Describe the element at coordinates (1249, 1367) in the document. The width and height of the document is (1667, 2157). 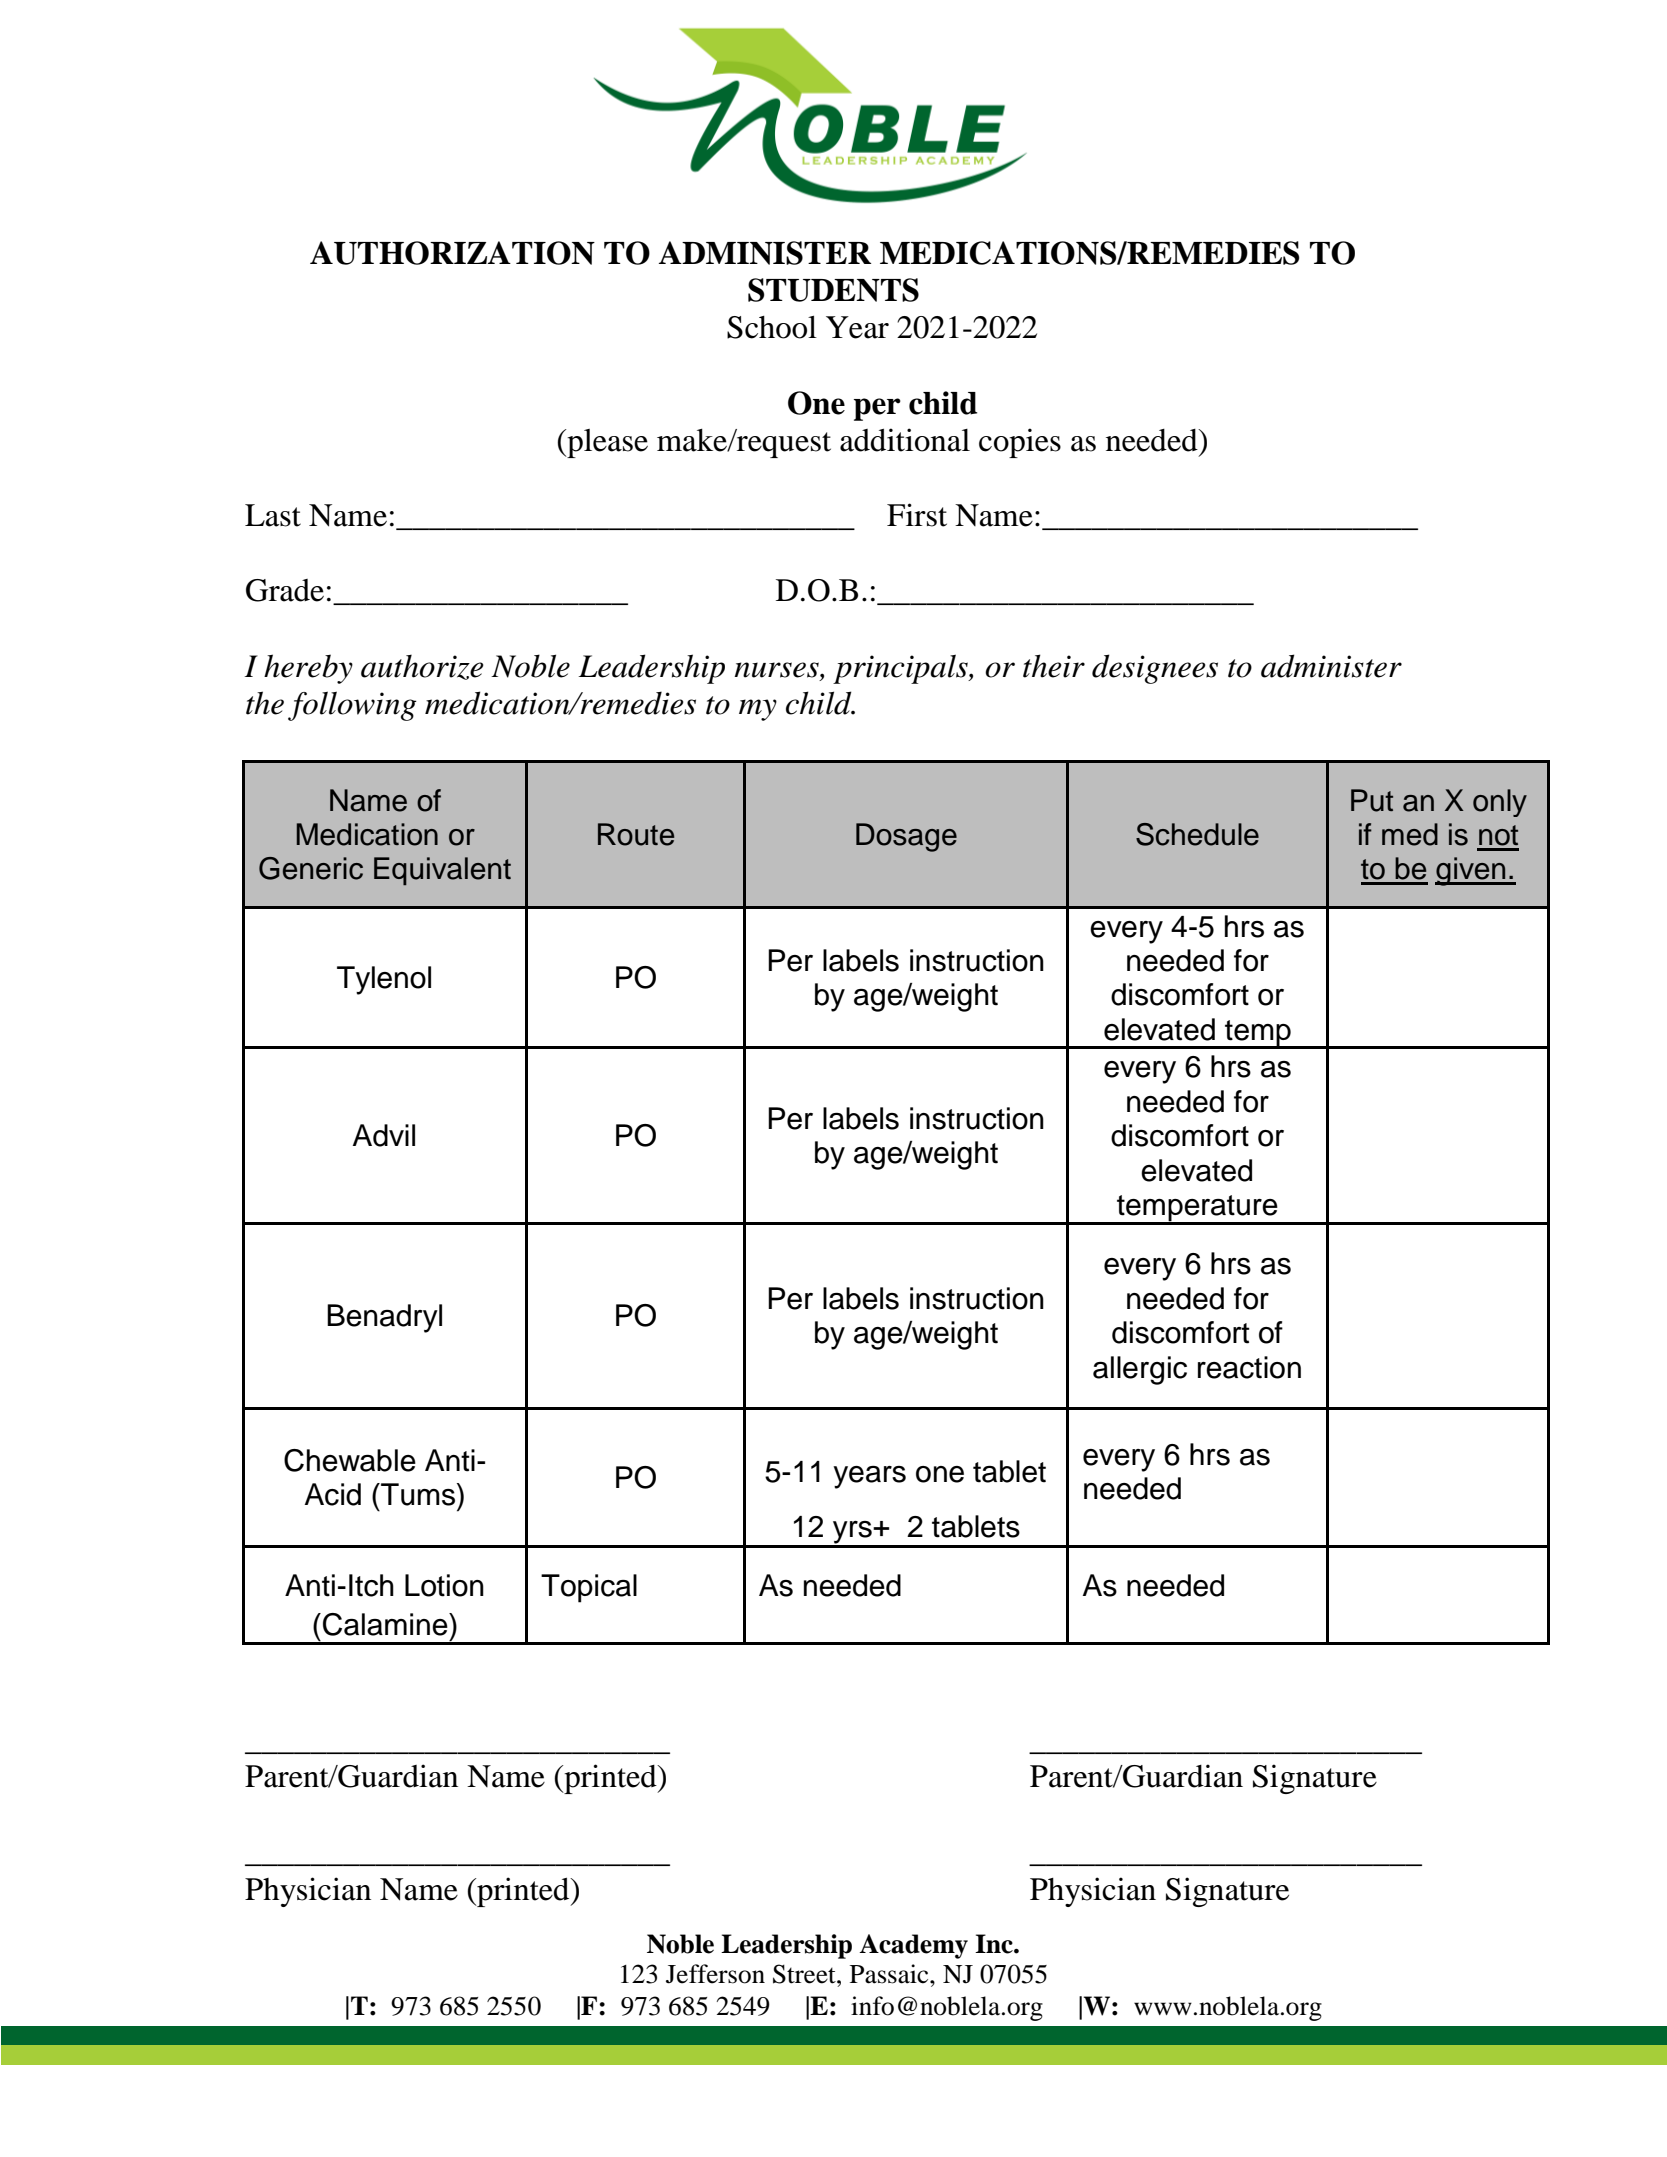
I see `reaction` at that location.
